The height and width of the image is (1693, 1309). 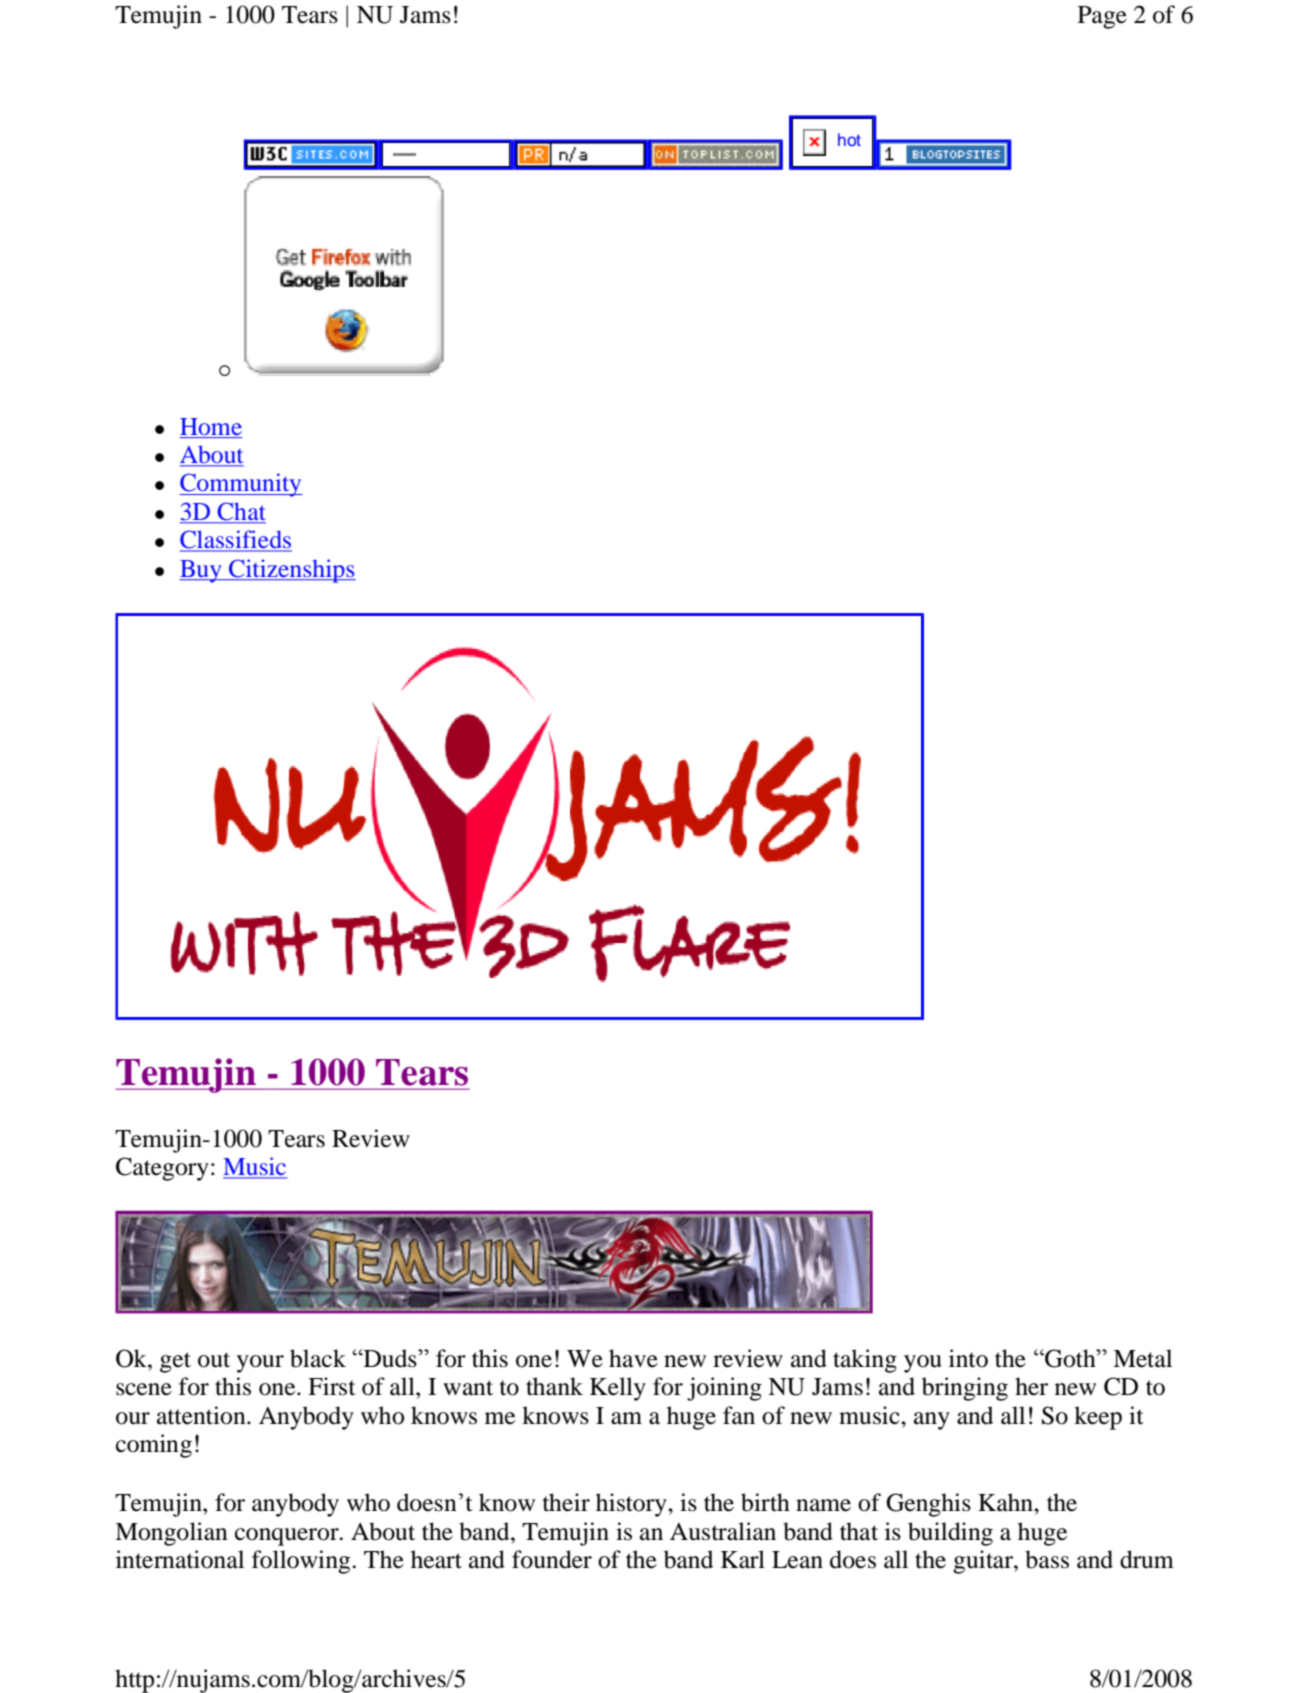 I want to click on Category, so click(x=162, y=1169).
